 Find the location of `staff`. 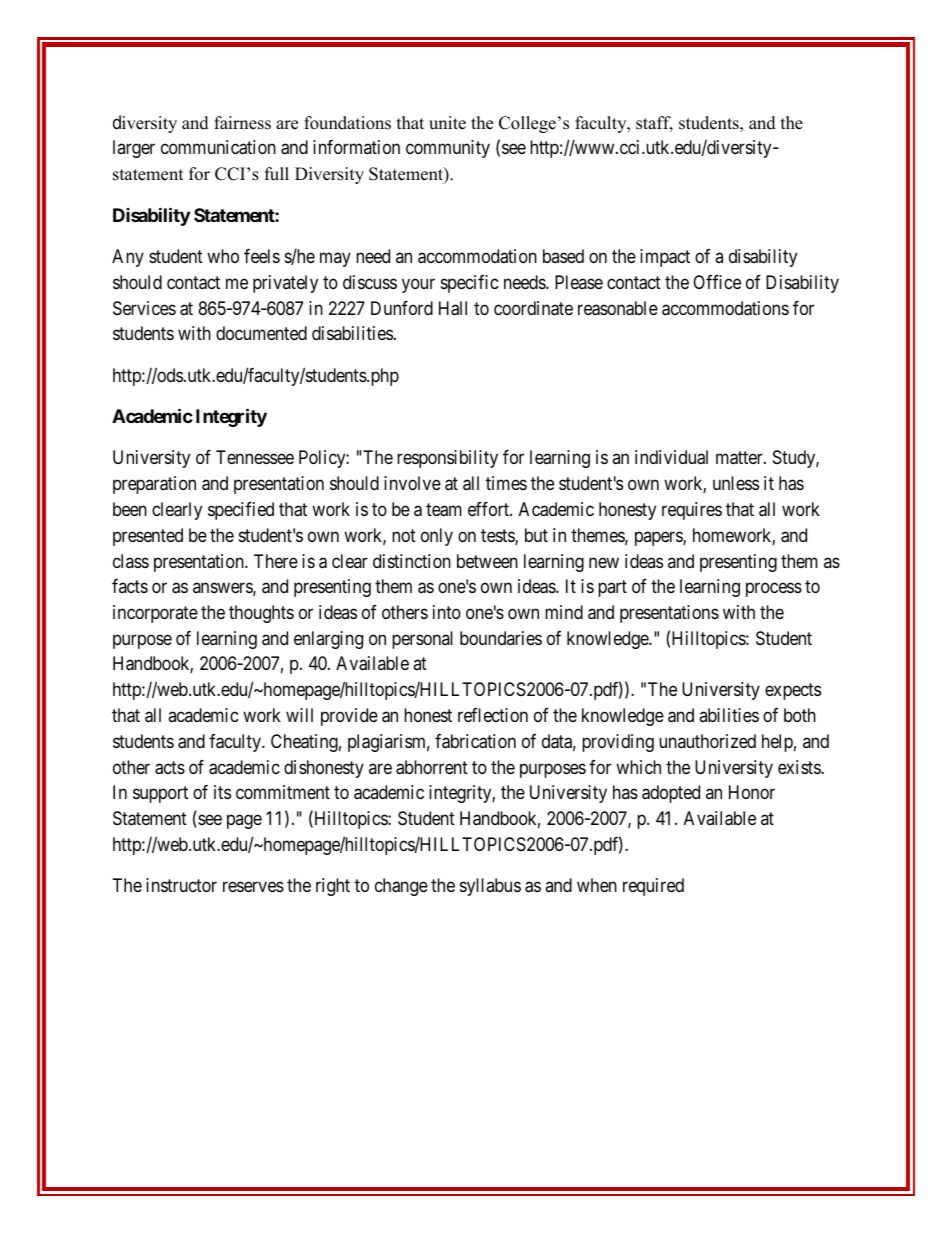

staff is located at coordinates (654, 124).
